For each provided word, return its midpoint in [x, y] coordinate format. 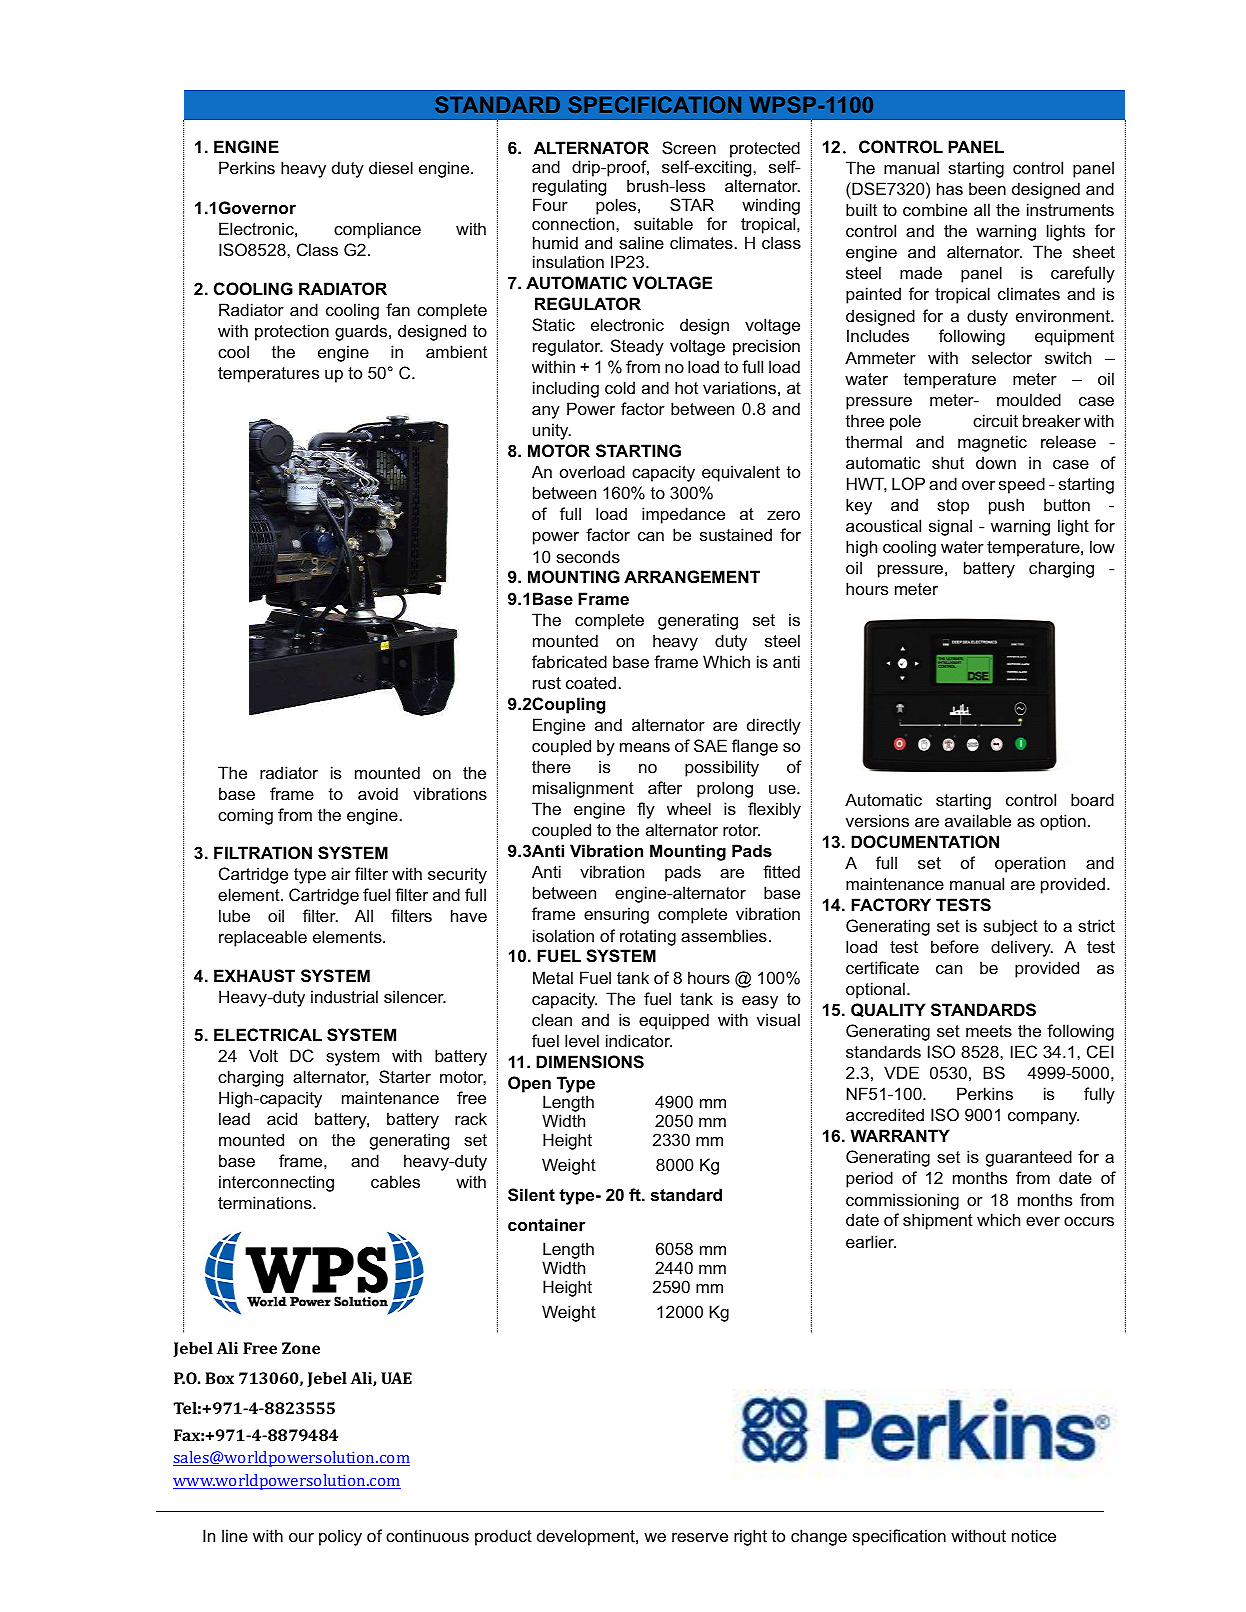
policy [340, 1537]
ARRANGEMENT [692, 576]
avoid [378, 793]
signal [950, 527]
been [987, 188]
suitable [663, 223]
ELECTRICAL [268, 1034]
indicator [639, 1040]
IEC [1024, 1051]
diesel [391, 167]
